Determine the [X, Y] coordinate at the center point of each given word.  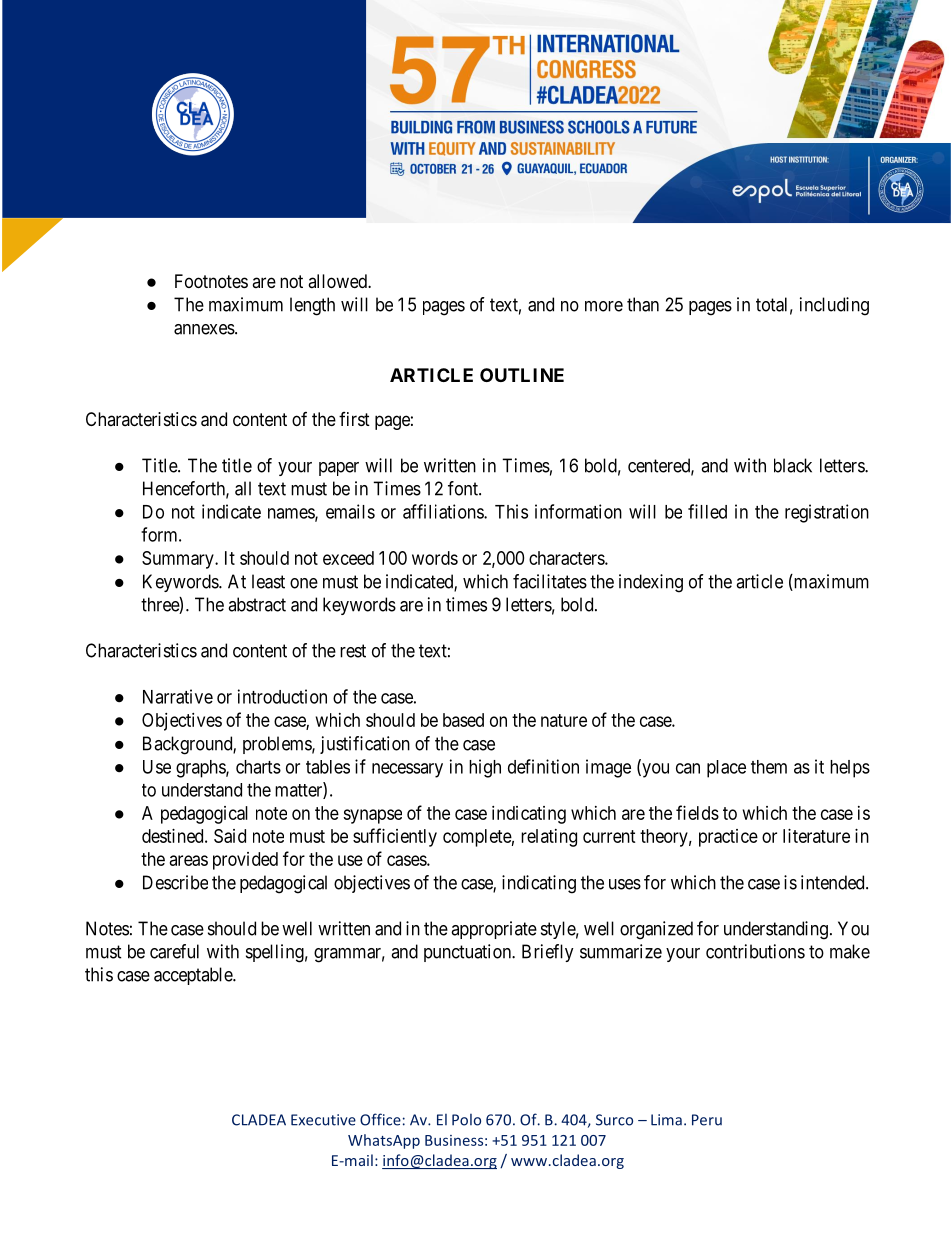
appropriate [494, 930]
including [834, 306]
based [463, 720]
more [604, 306]
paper [339, 469]
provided [245, 861]
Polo [466, 1120]
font [464, 488]
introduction [282, 696]
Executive [323, 1120]
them [769, 767]
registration [827, 513]
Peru [707, 1120]
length [312, 306]
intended [834, 882]
